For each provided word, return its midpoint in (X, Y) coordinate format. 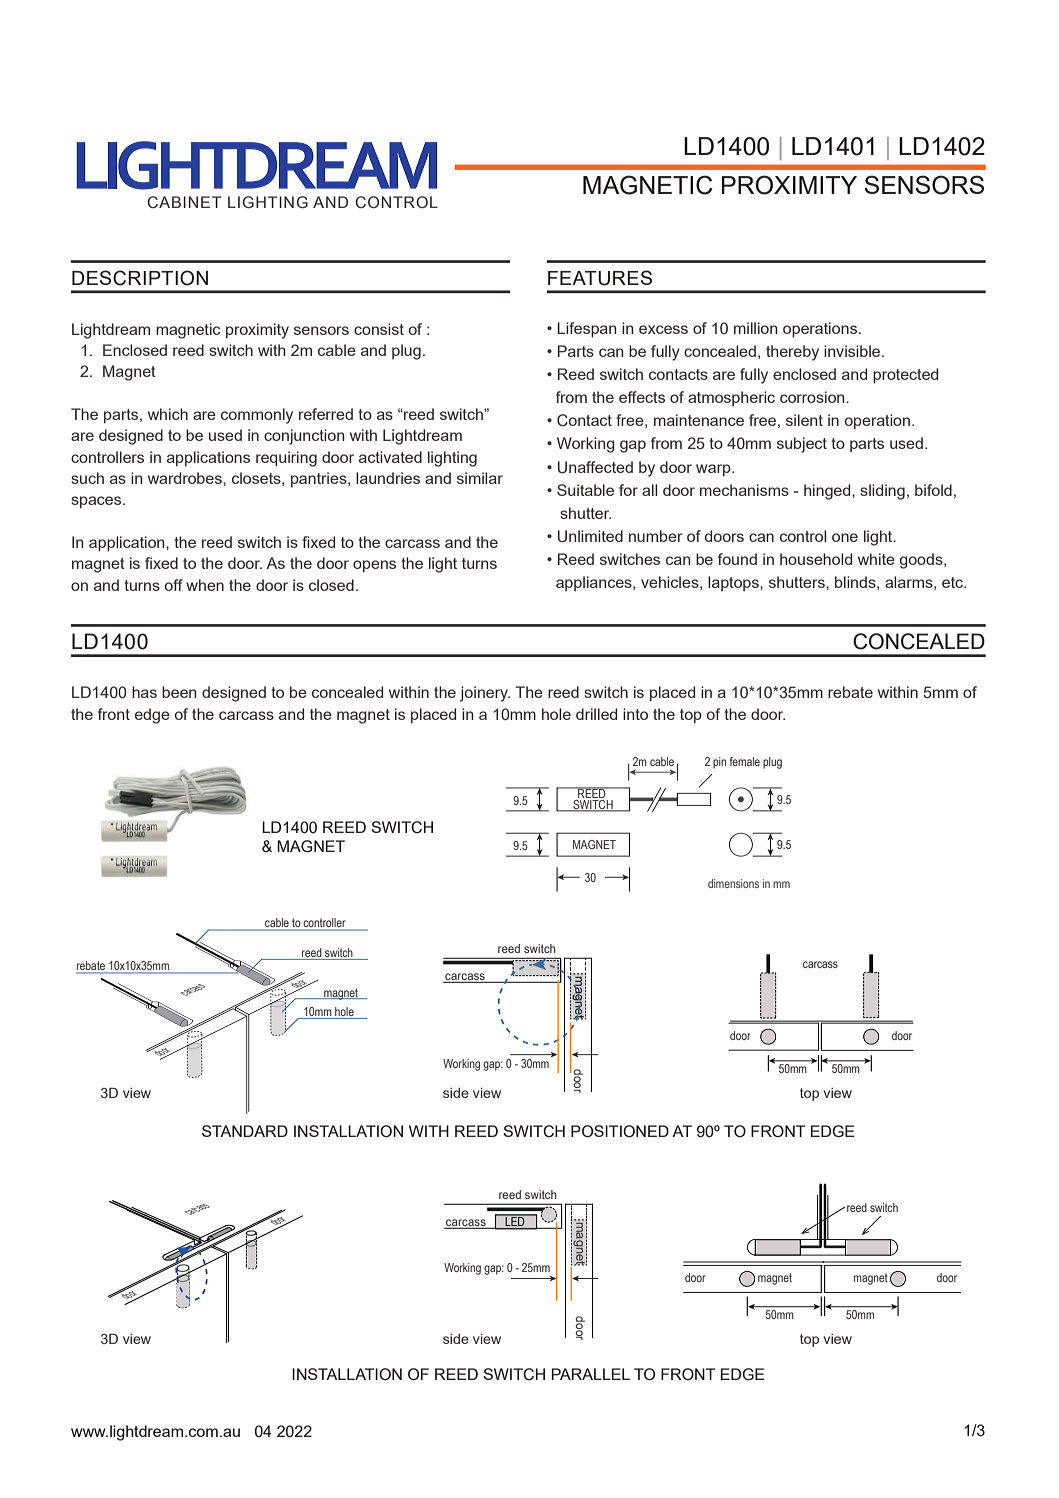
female (745, 761)
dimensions (733, 883)
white (876, 559)
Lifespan (587, 330)
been (179, 692)
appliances (595, 583)
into (635, 714)
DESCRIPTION (140, 278)
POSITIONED (620, 1131)
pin (719, 763)
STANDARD (245, 1131)
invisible (853, 351)
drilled (596, 714)
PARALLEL (590, 1374)
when (205, 585)
